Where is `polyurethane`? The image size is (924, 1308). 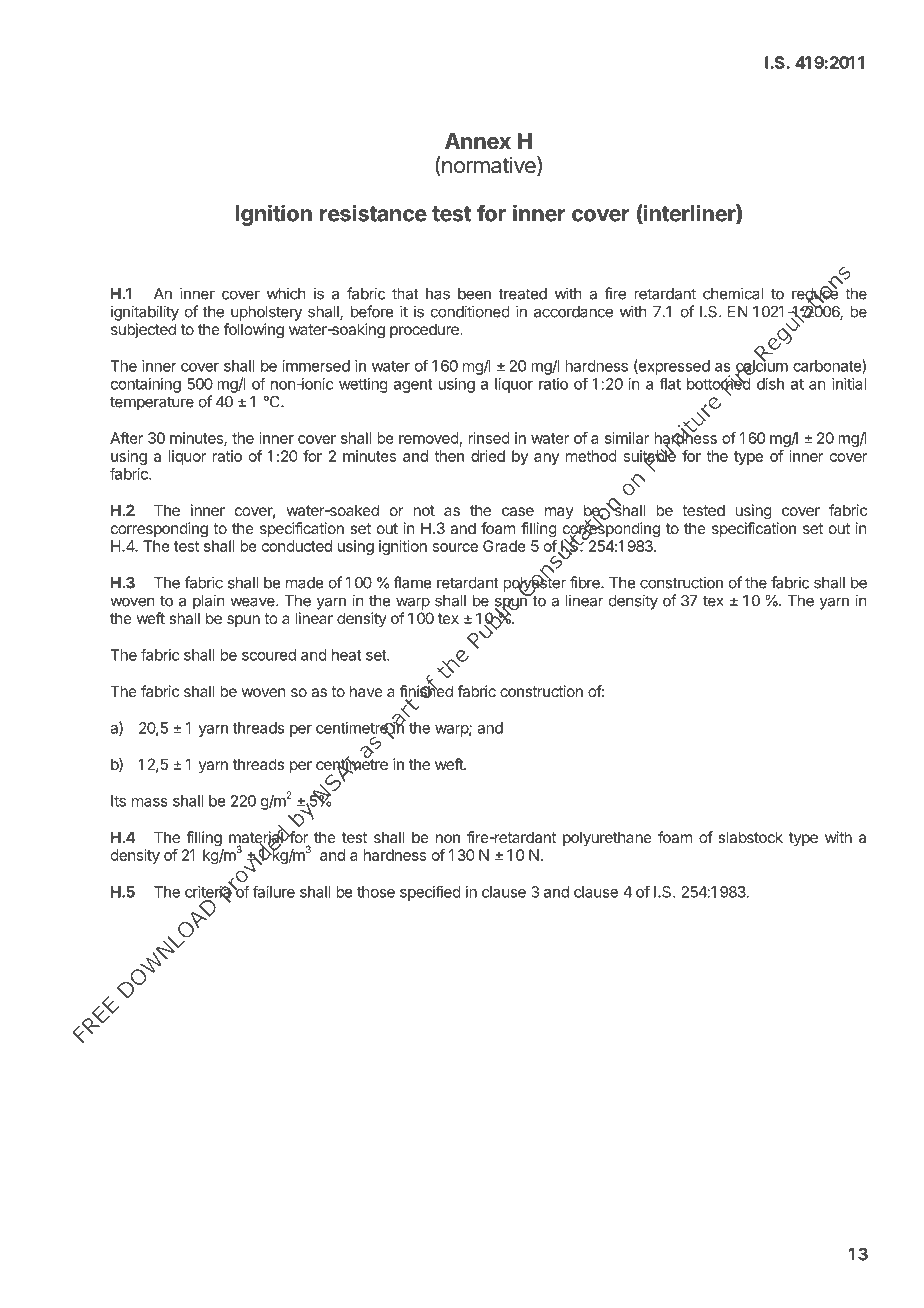
polyurethane is located at coordinates (607, 839).
